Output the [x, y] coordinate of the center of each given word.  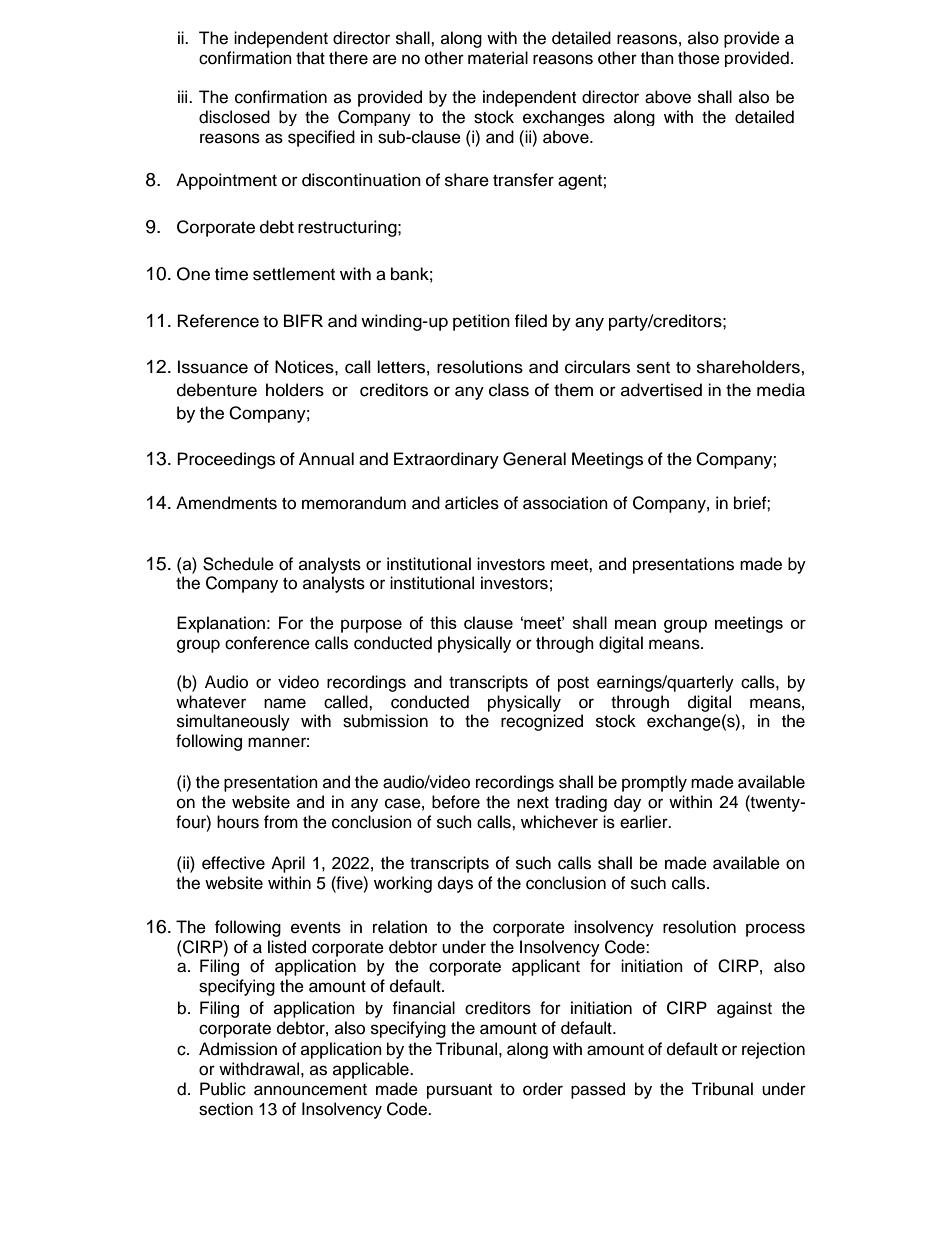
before [456, 802]
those [699, 58]
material [498, 58]
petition [481, 322]
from [281, 822]
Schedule [238, 564]
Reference [218, 321]
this [443, 622]
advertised [661, 390]
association [565, 503]
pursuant [459, 1091]
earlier [645, 822]
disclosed [234, 117]
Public [223, 1089]
